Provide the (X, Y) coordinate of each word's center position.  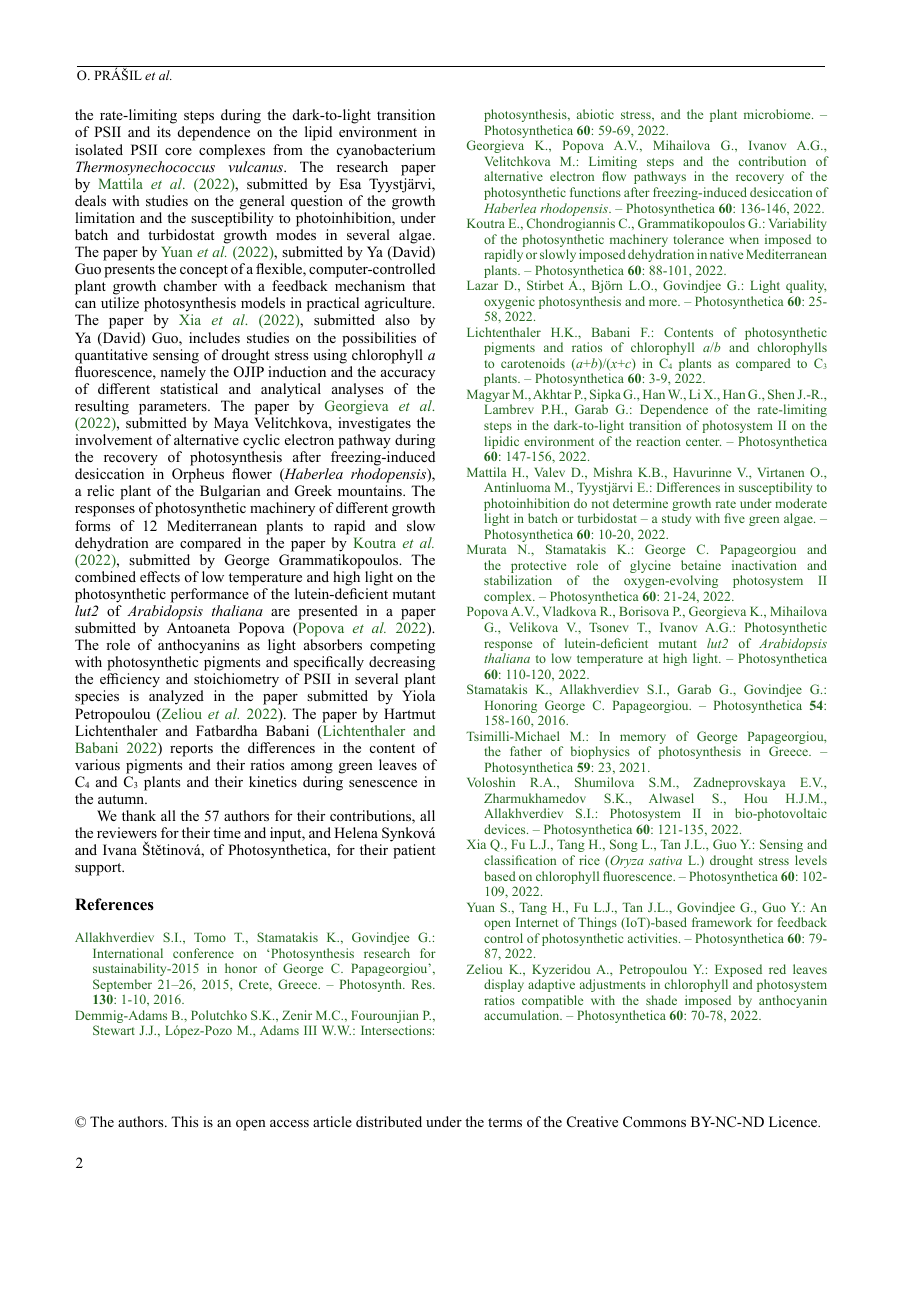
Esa (350, 183)
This (184, 1121)
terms (505, 1122)
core (178, 151)
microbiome (778, 114)
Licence (794, 1121)
